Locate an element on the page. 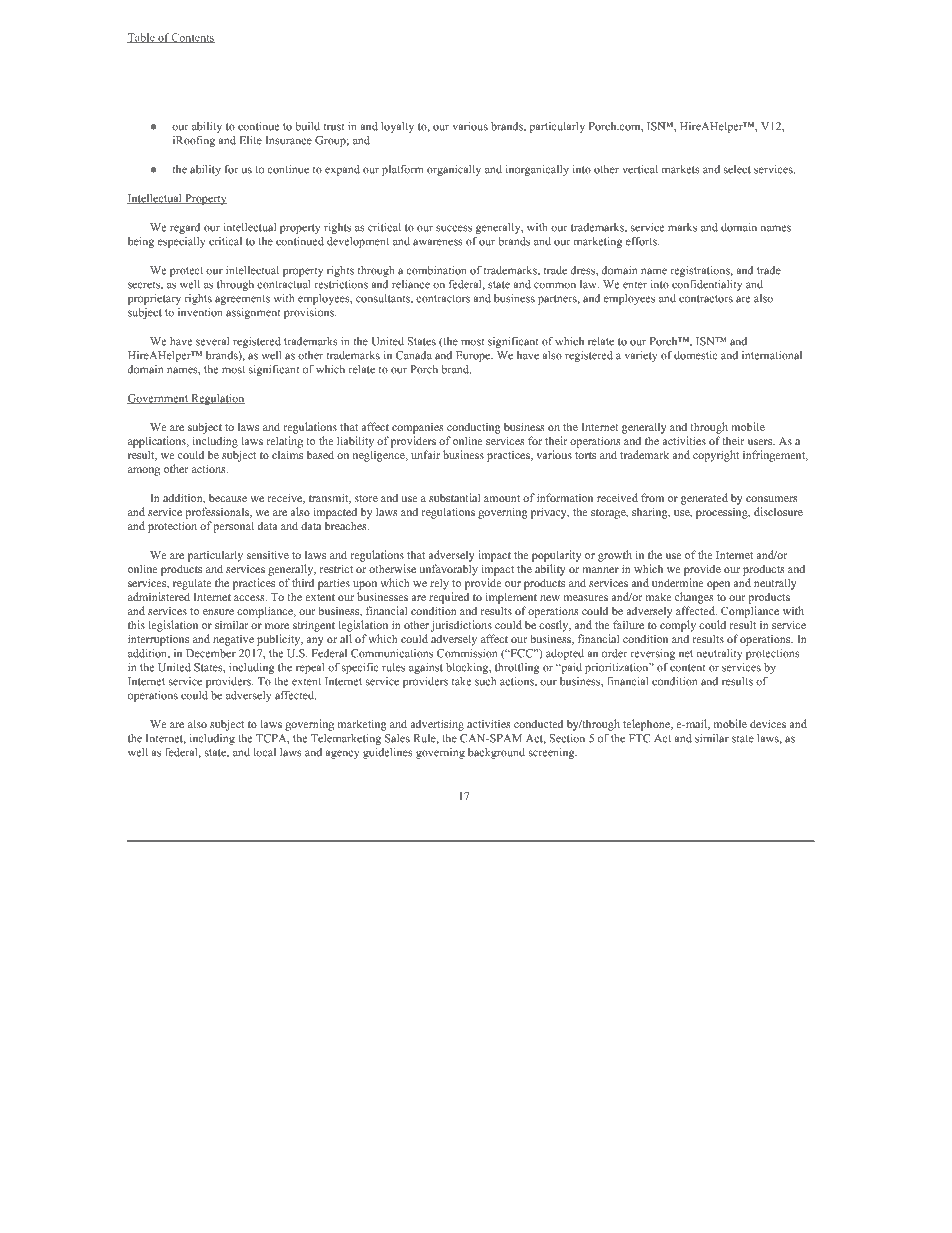 This document has width=952, height=1233. local is located at coordinates (265, 752).
